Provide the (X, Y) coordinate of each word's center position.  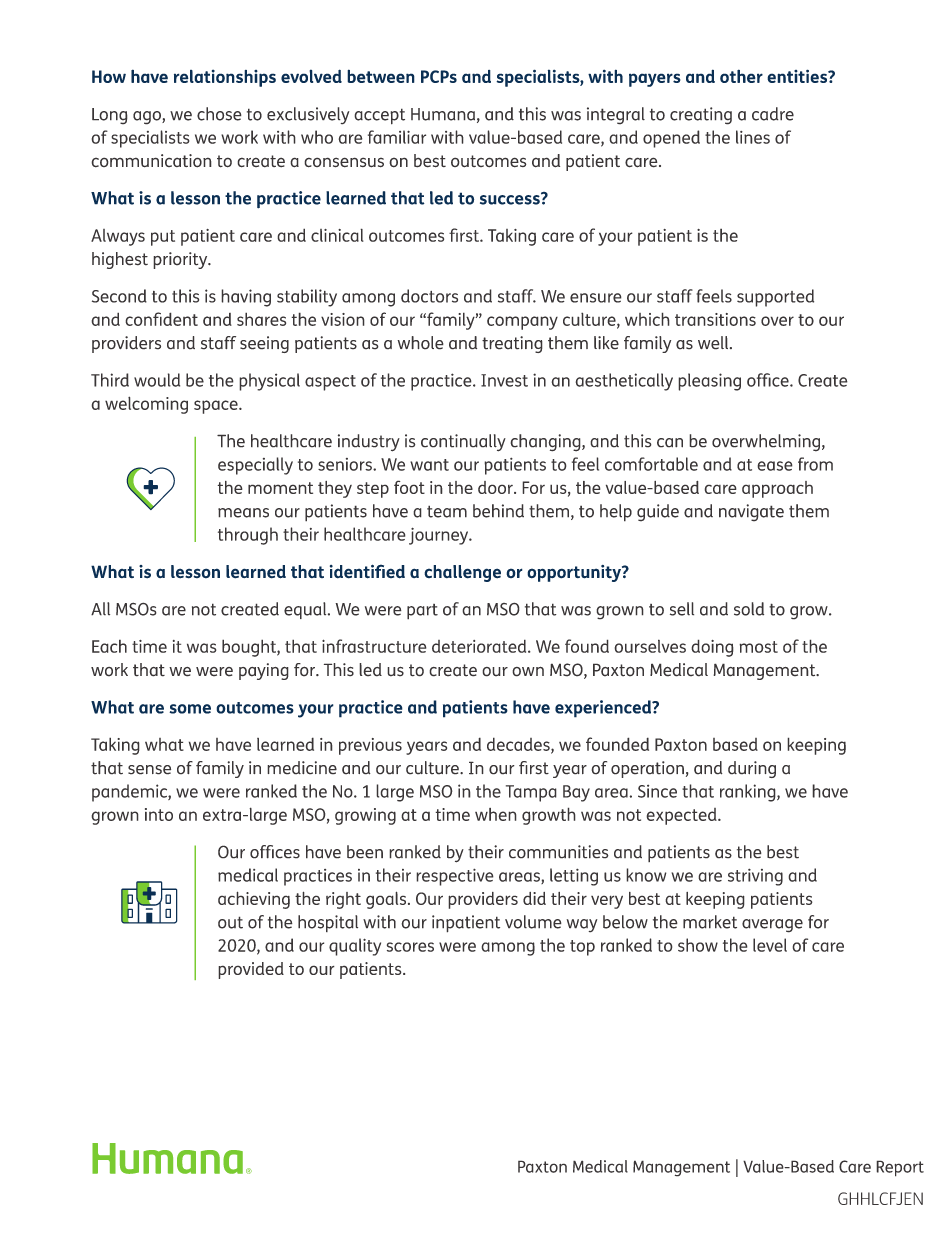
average (772, 926)
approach (777, 489)
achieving (254, 900)
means (243, 513)
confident (161, 319)
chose (219, 114)
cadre (773, 114)
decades (519, 745)
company (522, 323)
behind (498, 511)
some (190, 709)
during (752, 769)
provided (251, 970)
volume (533, 922)
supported (775, 298)
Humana (443, 114)
